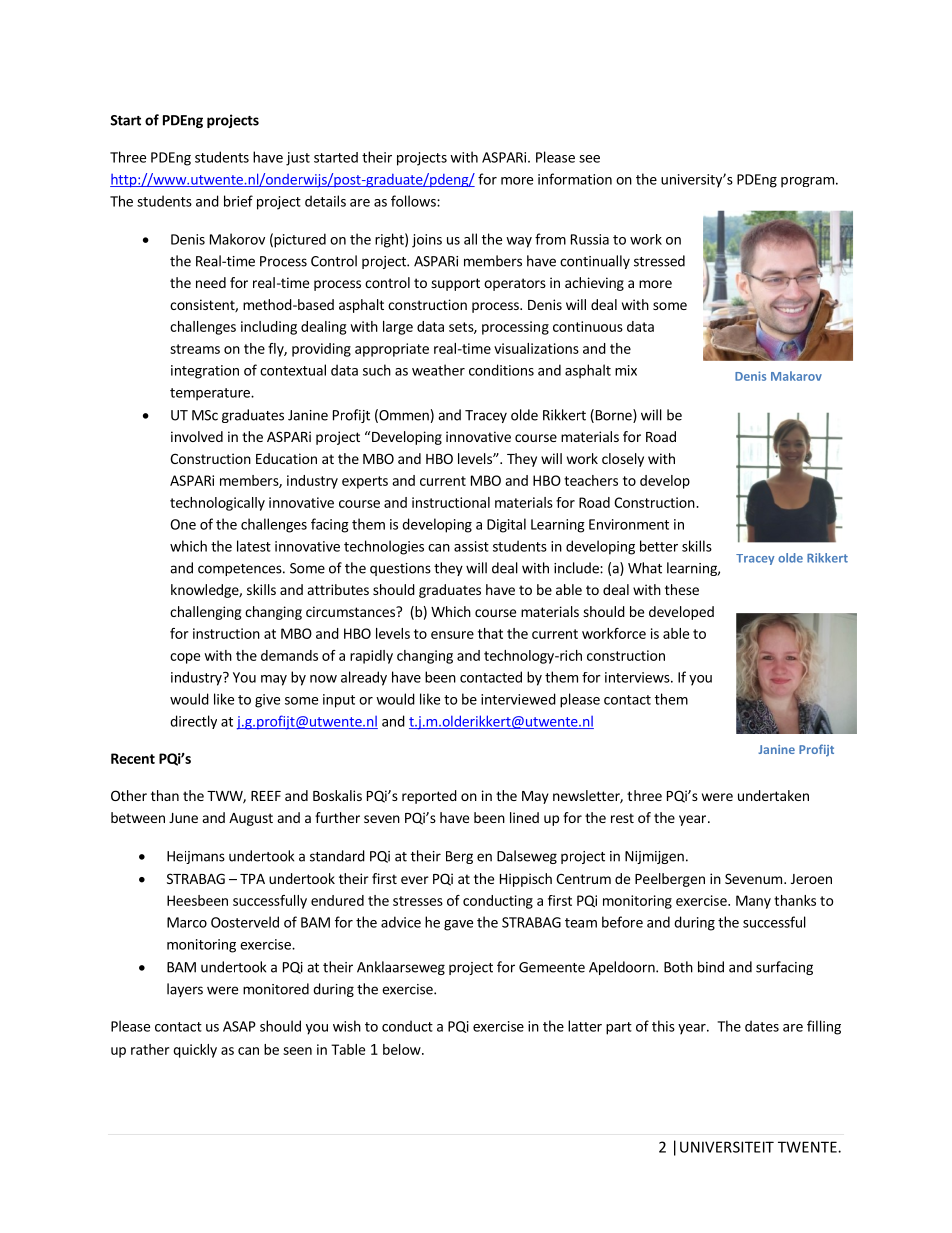  Describe the element at coordinates (403, 1049) in the image. I see `below` at that location.
